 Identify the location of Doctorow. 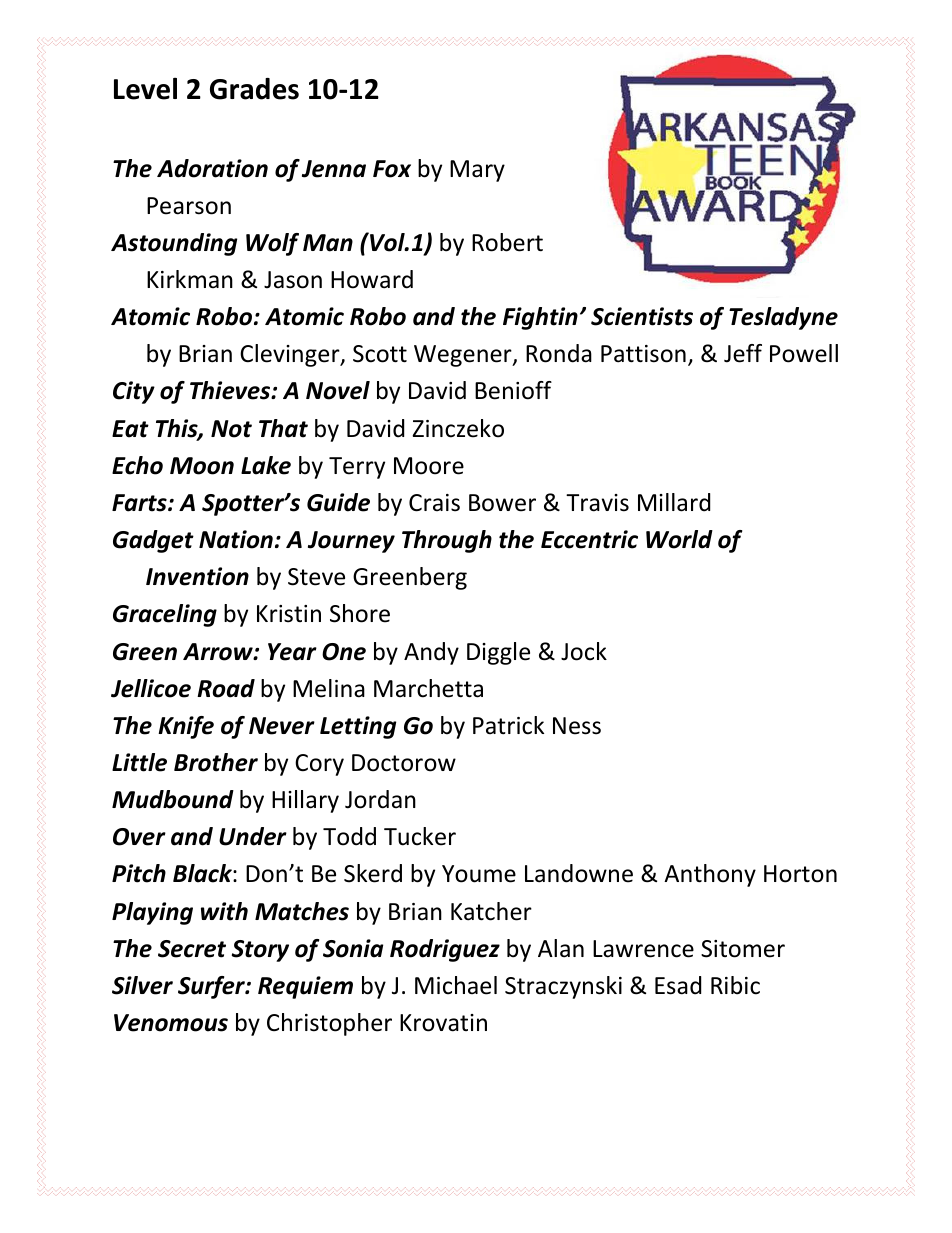
(404, 763).
